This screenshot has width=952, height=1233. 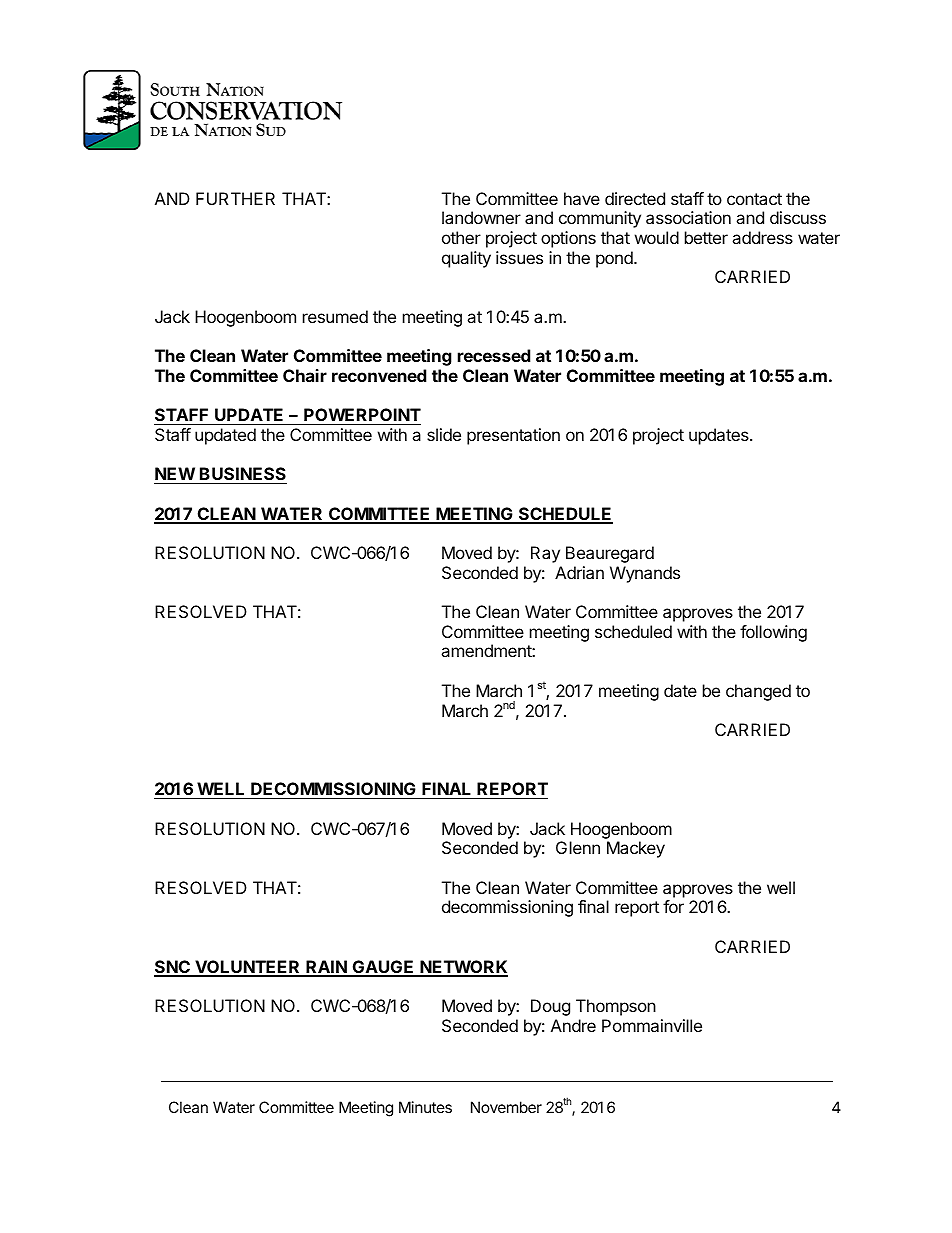 What do you see at coordinates (235, 198) in the screenshot?
I see `FURTHER` at bounding box center [235, 198].
